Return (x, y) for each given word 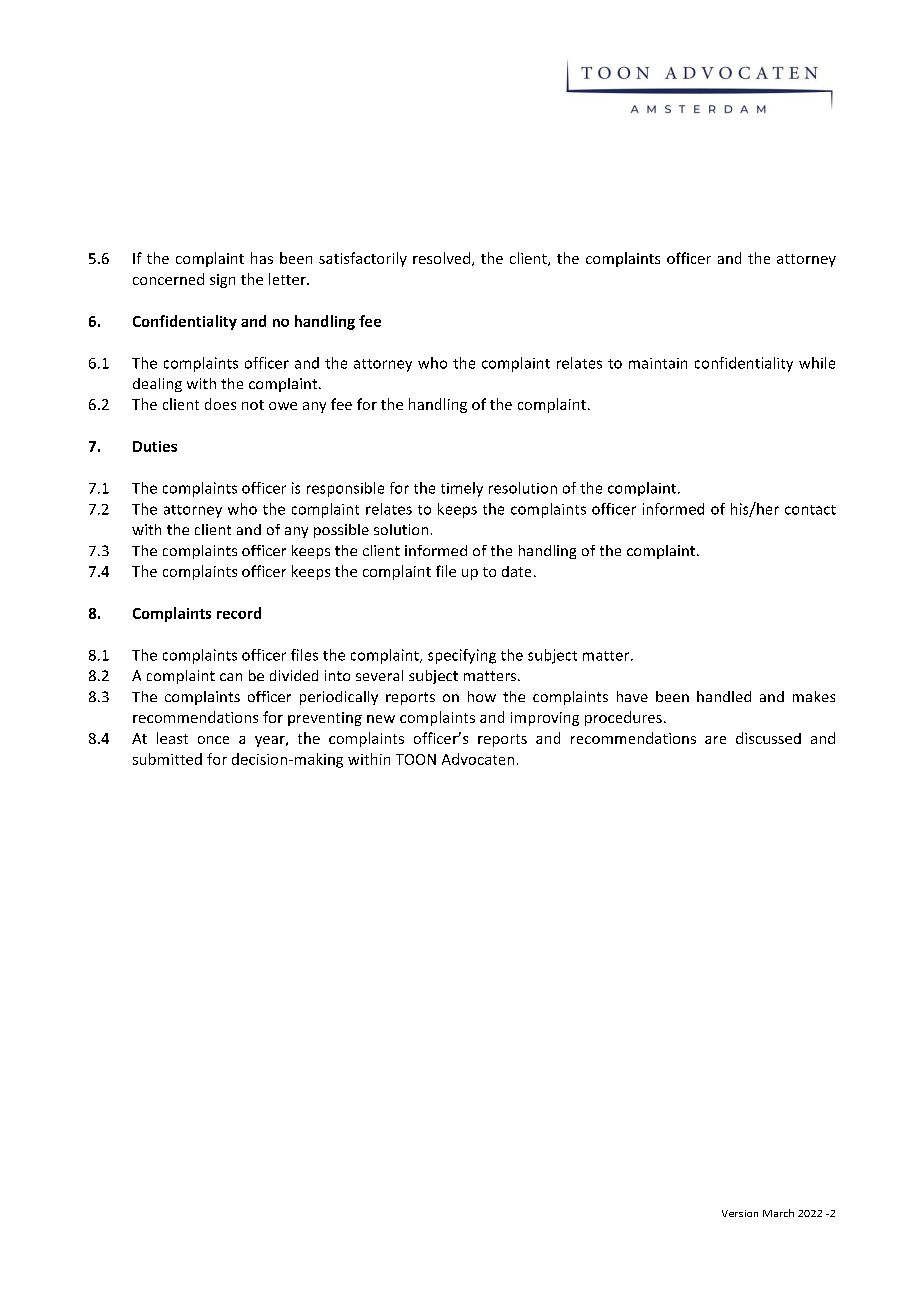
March (778, 1213)
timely (462, 489)
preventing (325, 719)
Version (740, 1213)
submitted (167, 759)
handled (724, 696)
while (817, 363)
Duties (155, 446)
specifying (462, 656)
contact (810, 510)
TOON (416, 759)
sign (222, 281)
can (231, 677)
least (172, 738)
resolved (443, 259)
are (715, 740)
